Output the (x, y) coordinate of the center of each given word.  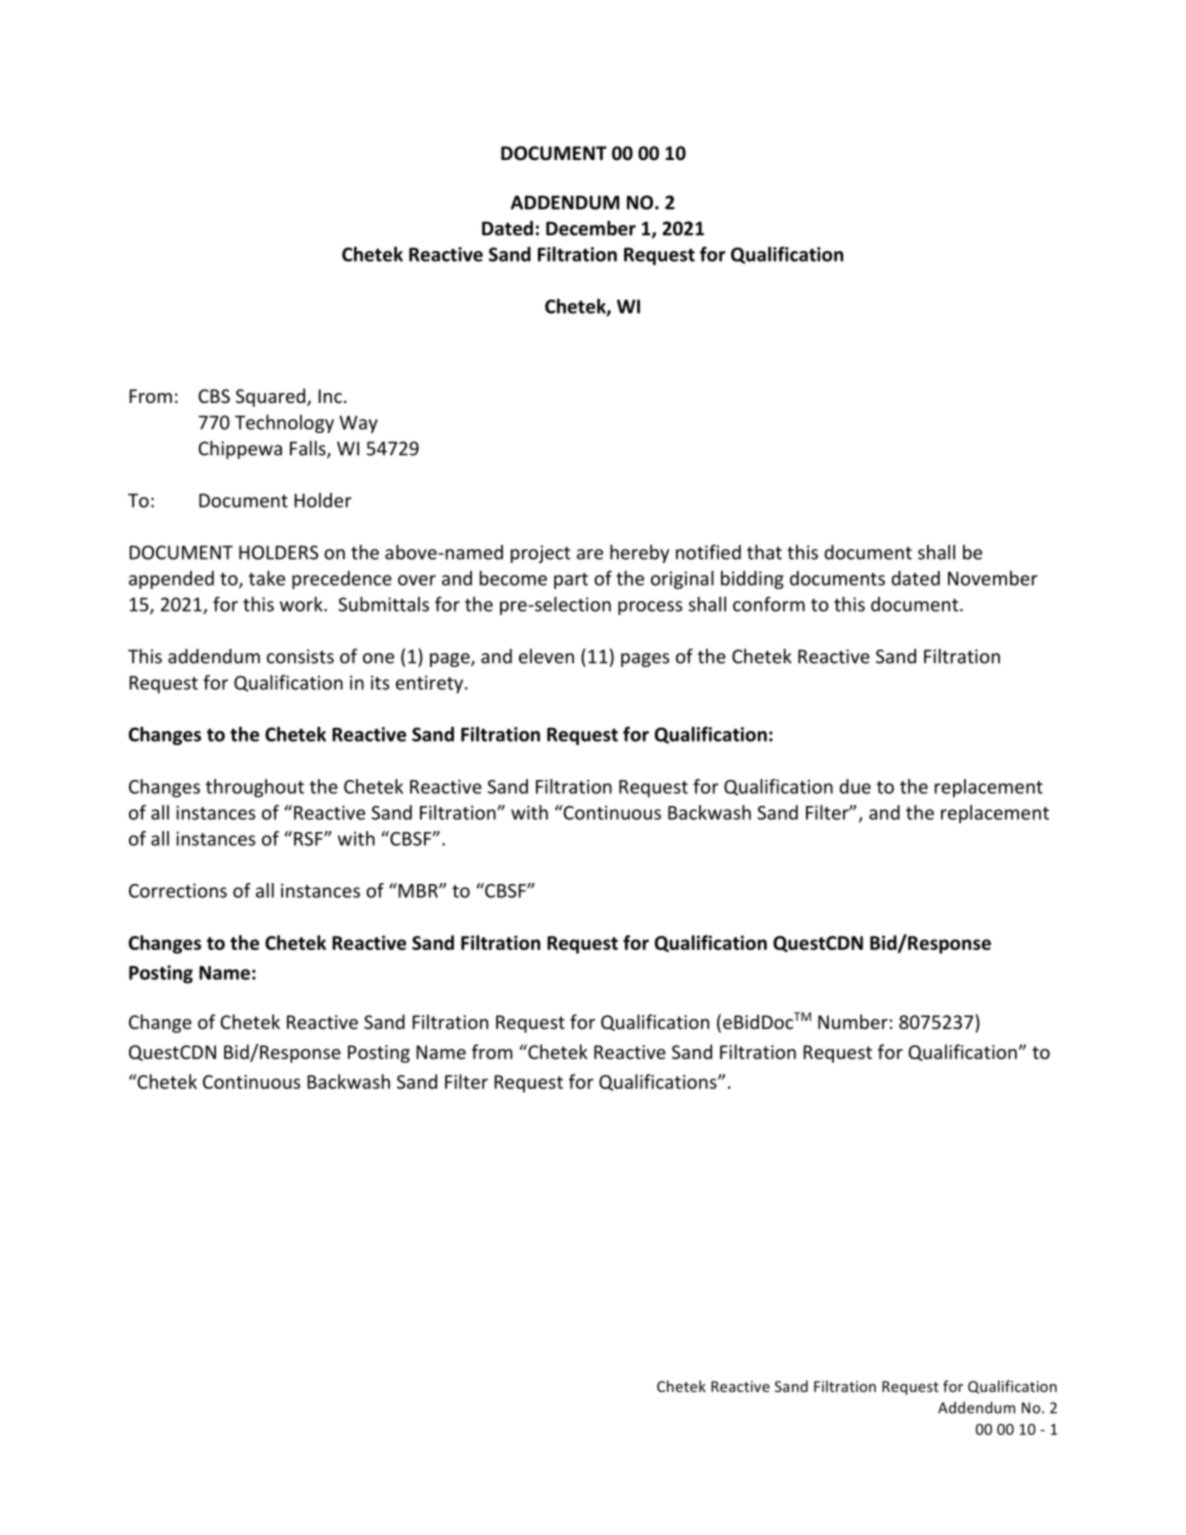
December (591, 228)
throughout (255, 788)
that (764, 552)
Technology (284, 423)
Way (358, 424)
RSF (309, 839)
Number (853, 1021)
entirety (431, 684)
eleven (546, 656)
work (302, 604)
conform (769, 604)
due (855, 786)
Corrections (178, 890)
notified (708, 552)
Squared (272, 397)
